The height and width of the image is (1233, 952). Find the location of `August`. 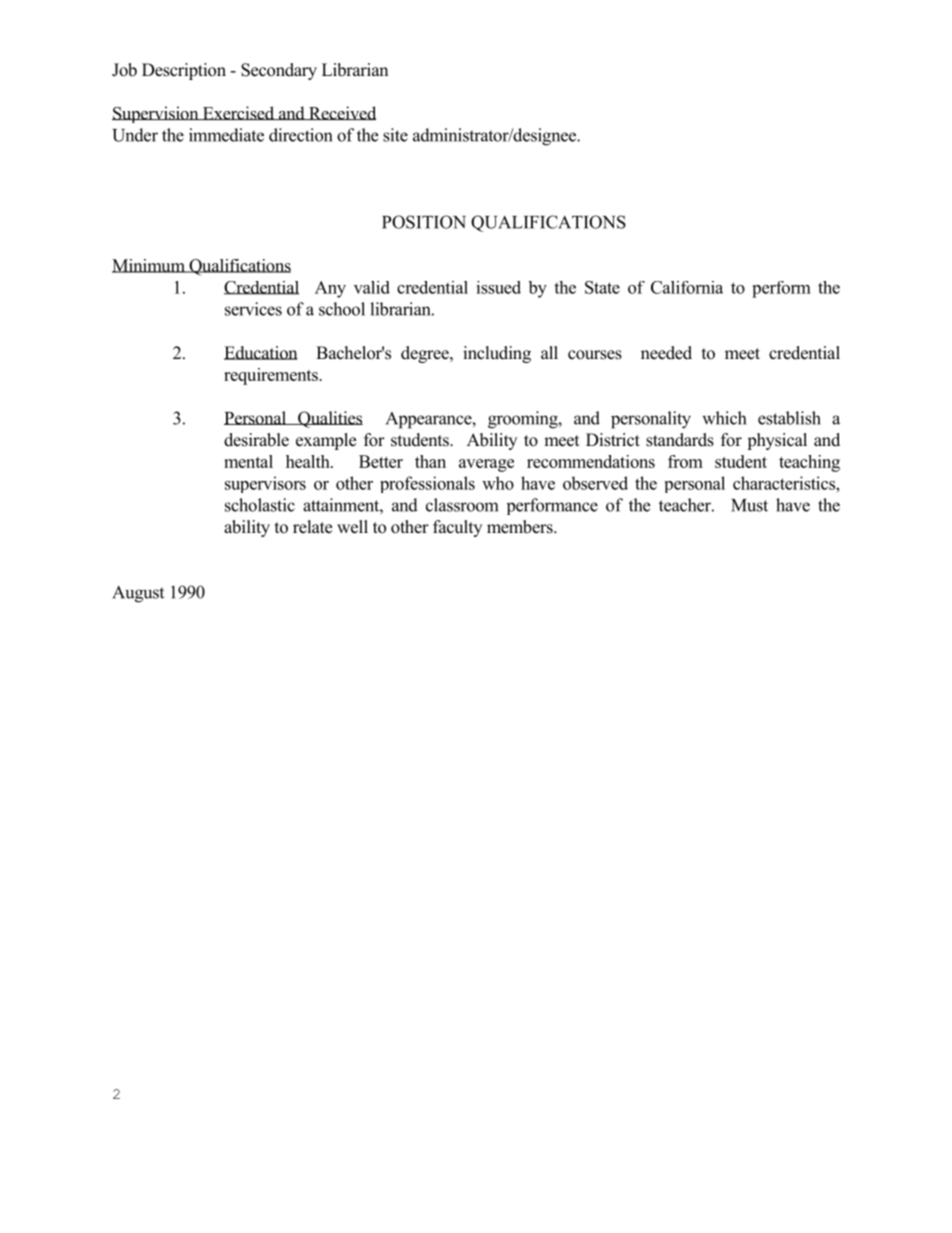

August is located at coordinates (138, 594).
